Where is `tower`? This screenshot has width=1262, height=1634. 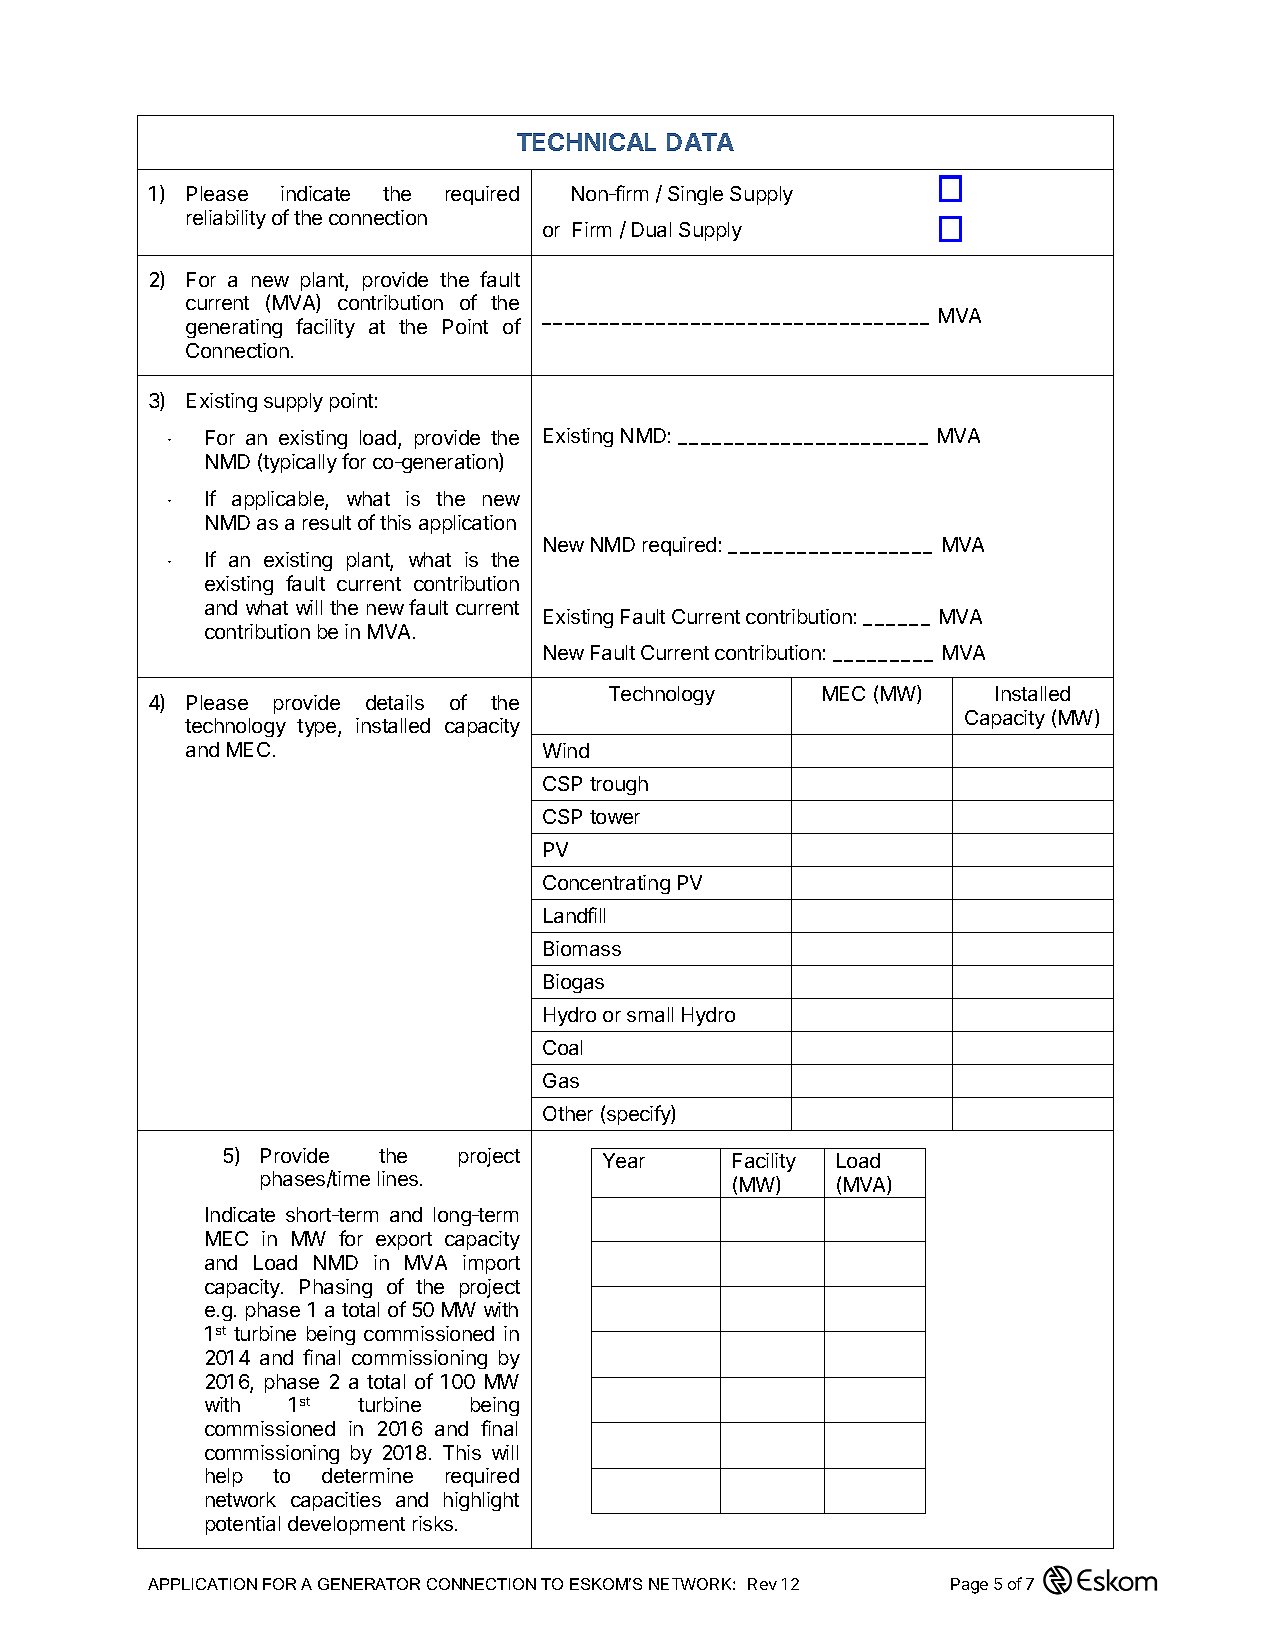
tower is located at coordinates (615, 817).
